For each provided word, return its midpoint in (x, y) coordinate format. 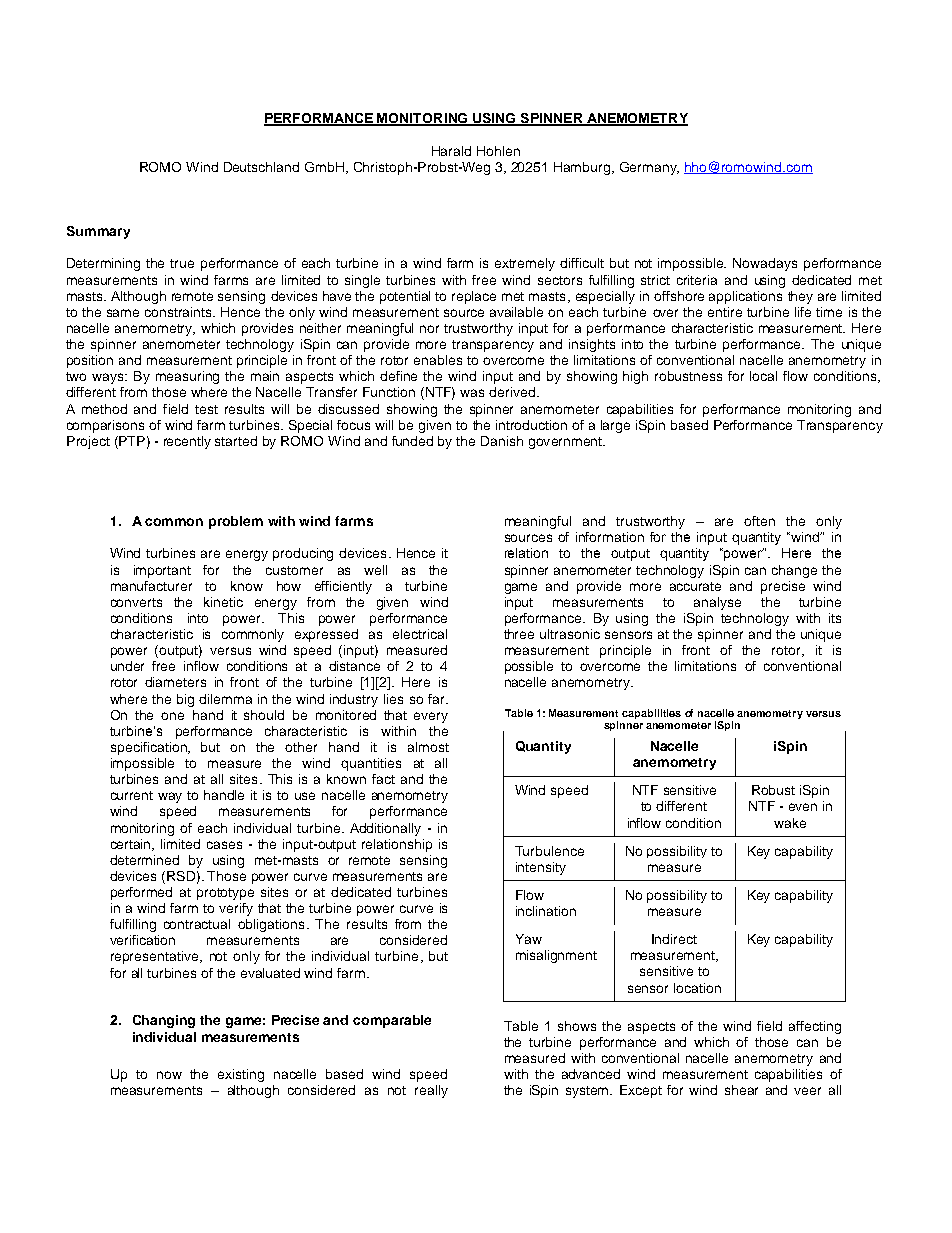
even (803, 807)
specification (150, 748)
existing (241, 1075)
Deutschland (261, 167)
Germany (649, 168)
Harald (451, 151)
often (759, 521)
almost (428, 747)
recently (187, 442)
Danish (502, 441)
